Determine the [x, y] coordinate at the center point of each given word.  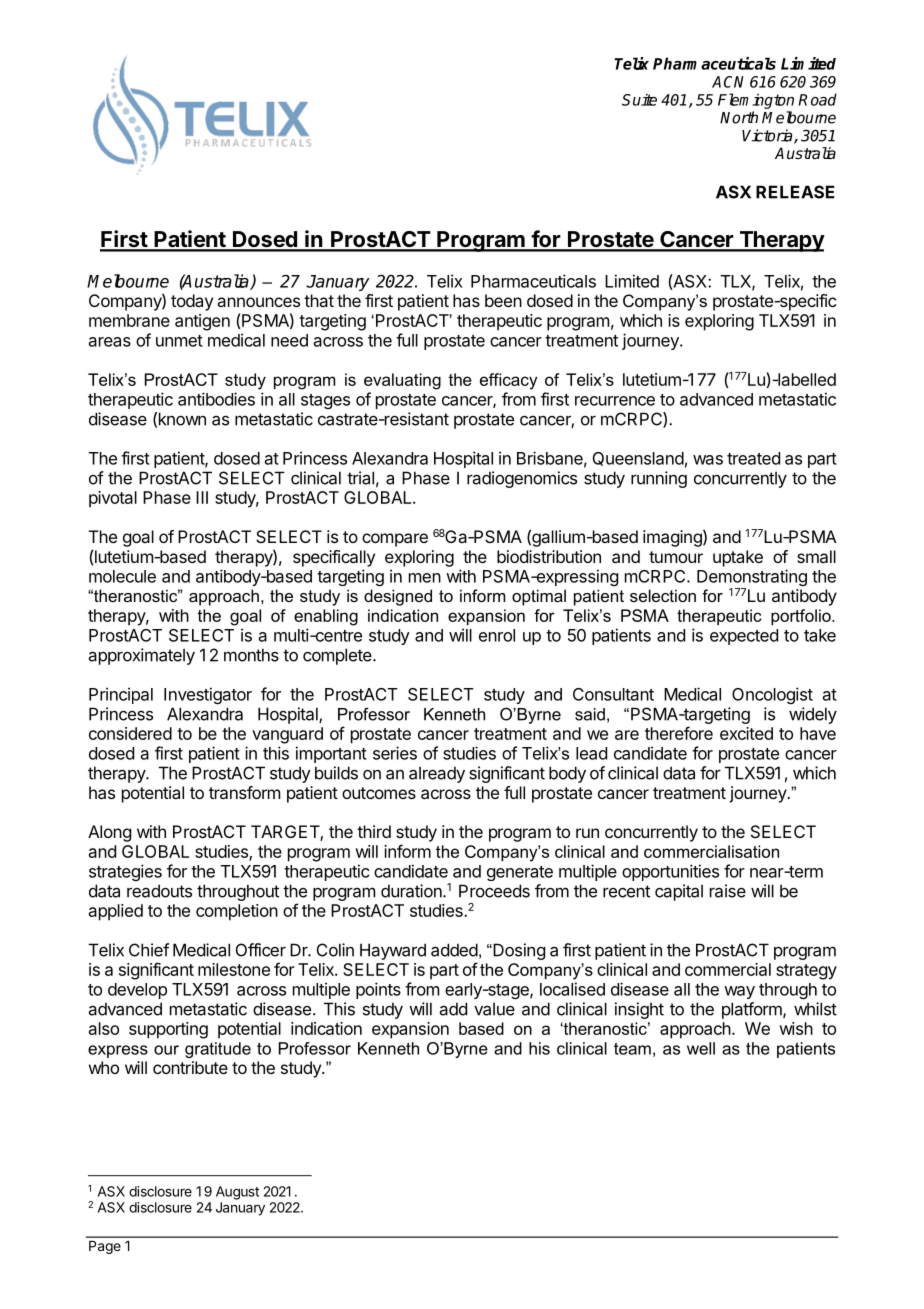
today [192, 302]
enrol [497, 635]
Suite [639, 99]
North [739, 117]
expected [744, 637]
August [237, 1193]
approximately [142, 656]
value [494, 1009]
